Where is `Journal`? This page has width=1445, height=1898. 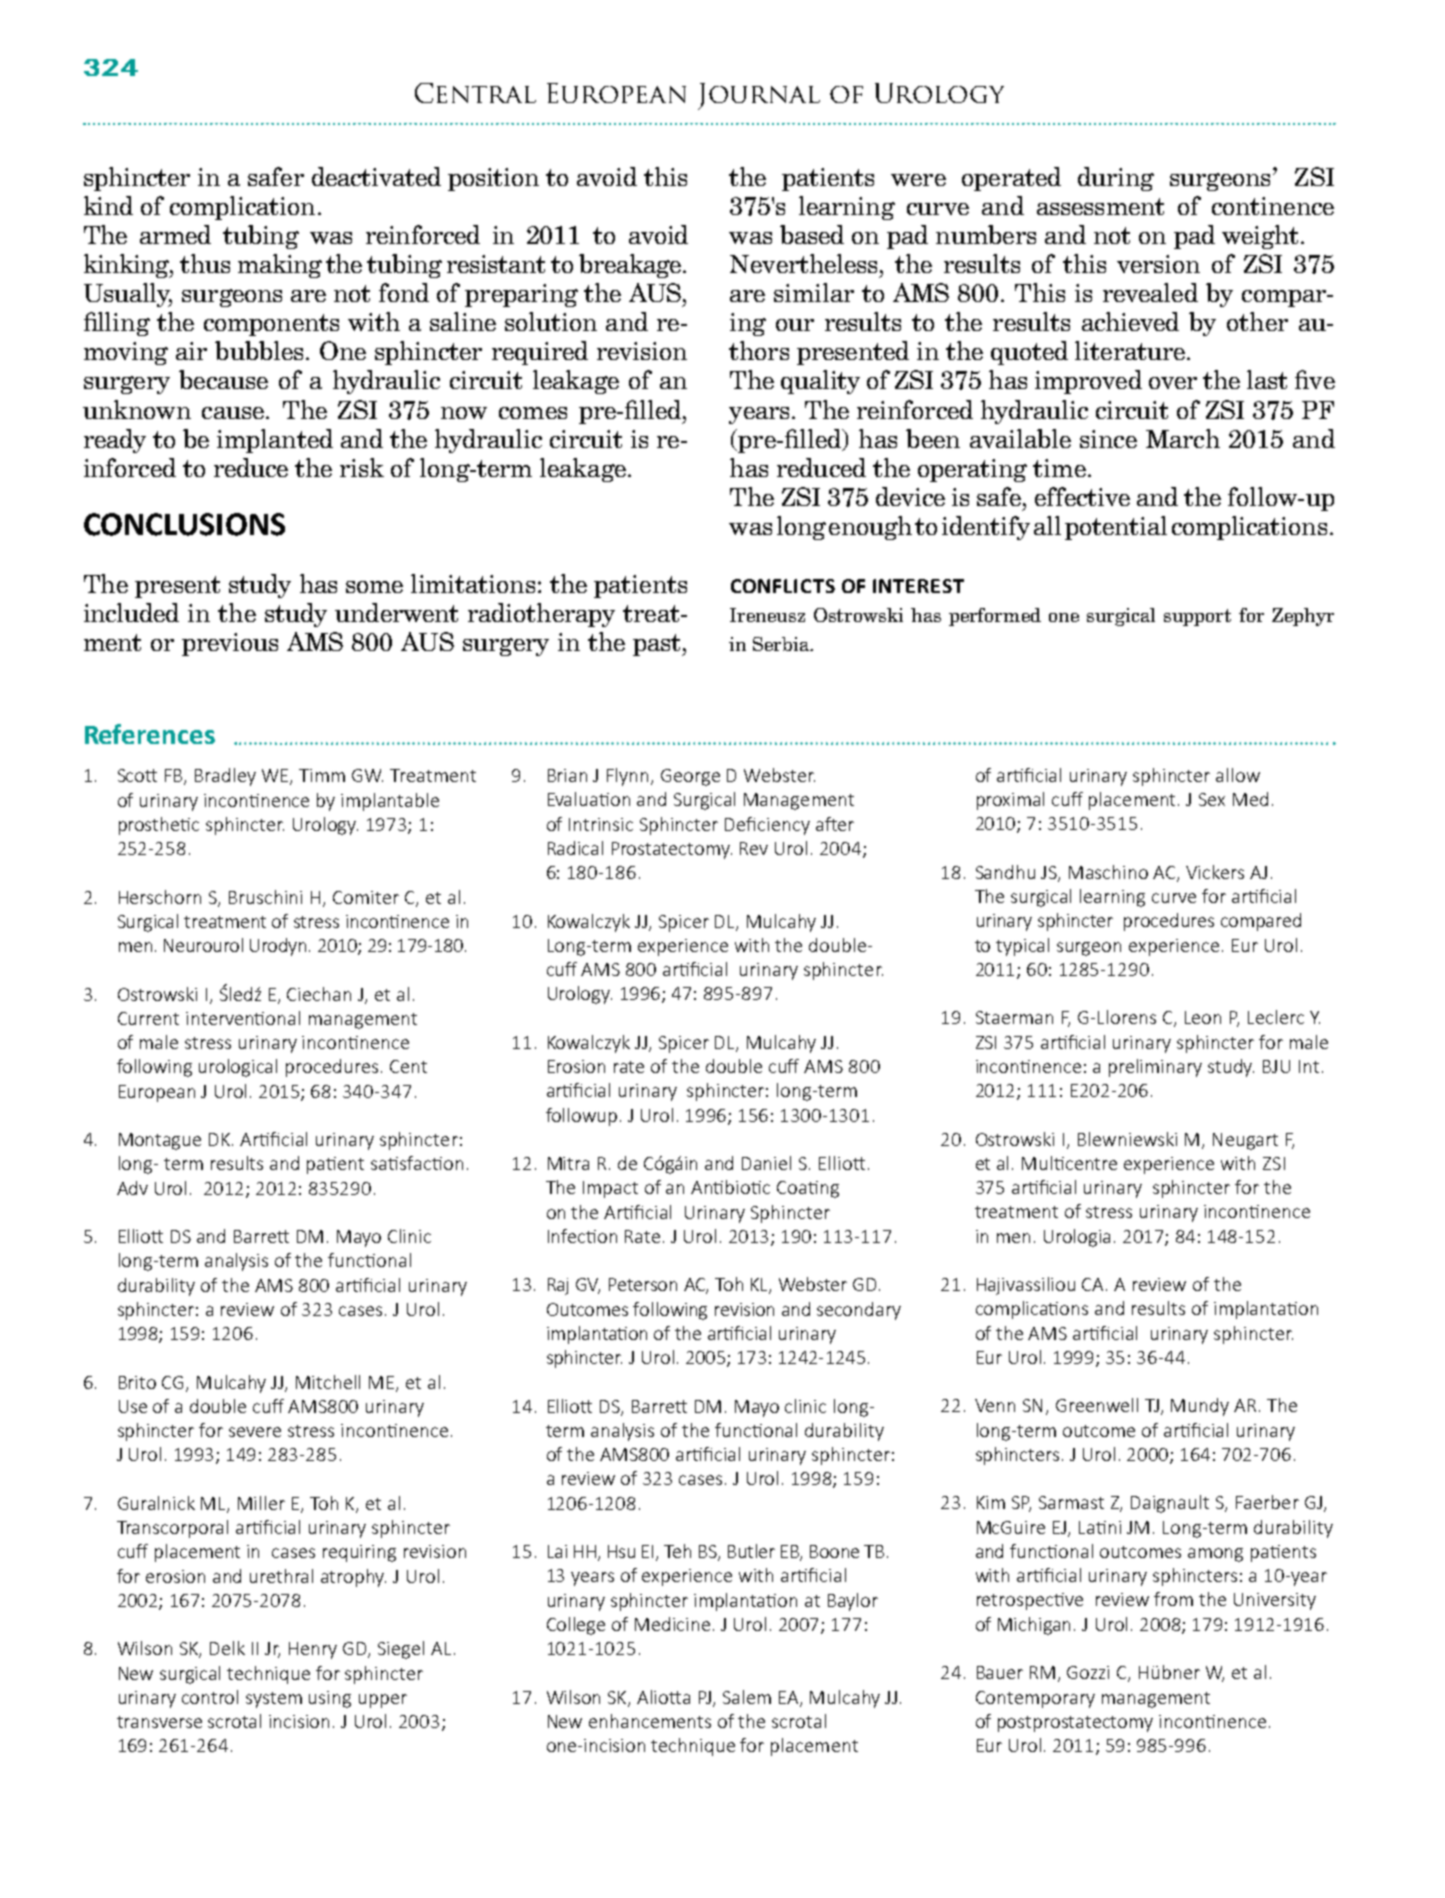
Journal is located at coordinates (759, 96).
